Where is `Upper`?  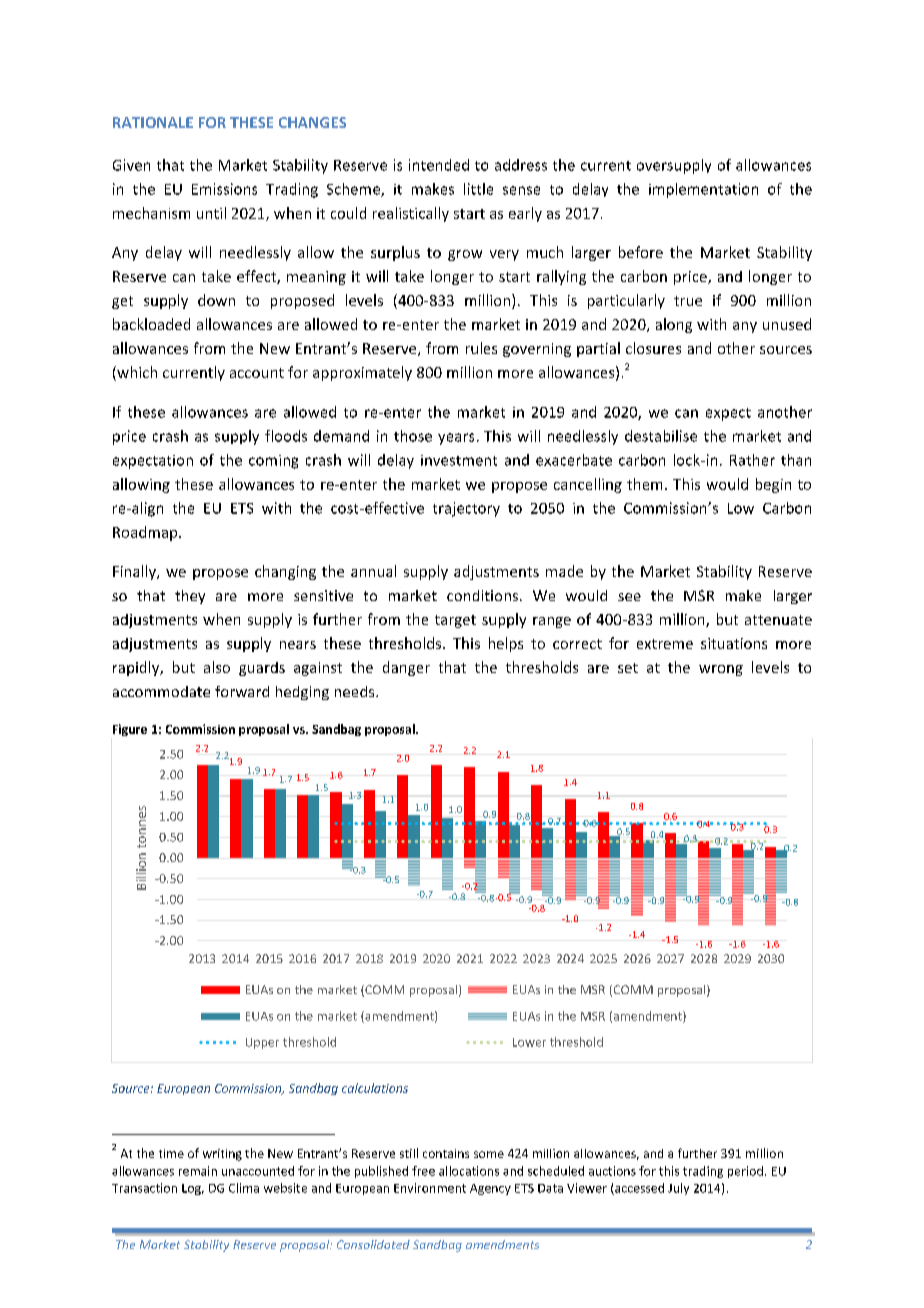 Upper is located at coordinates (262, 1043).
